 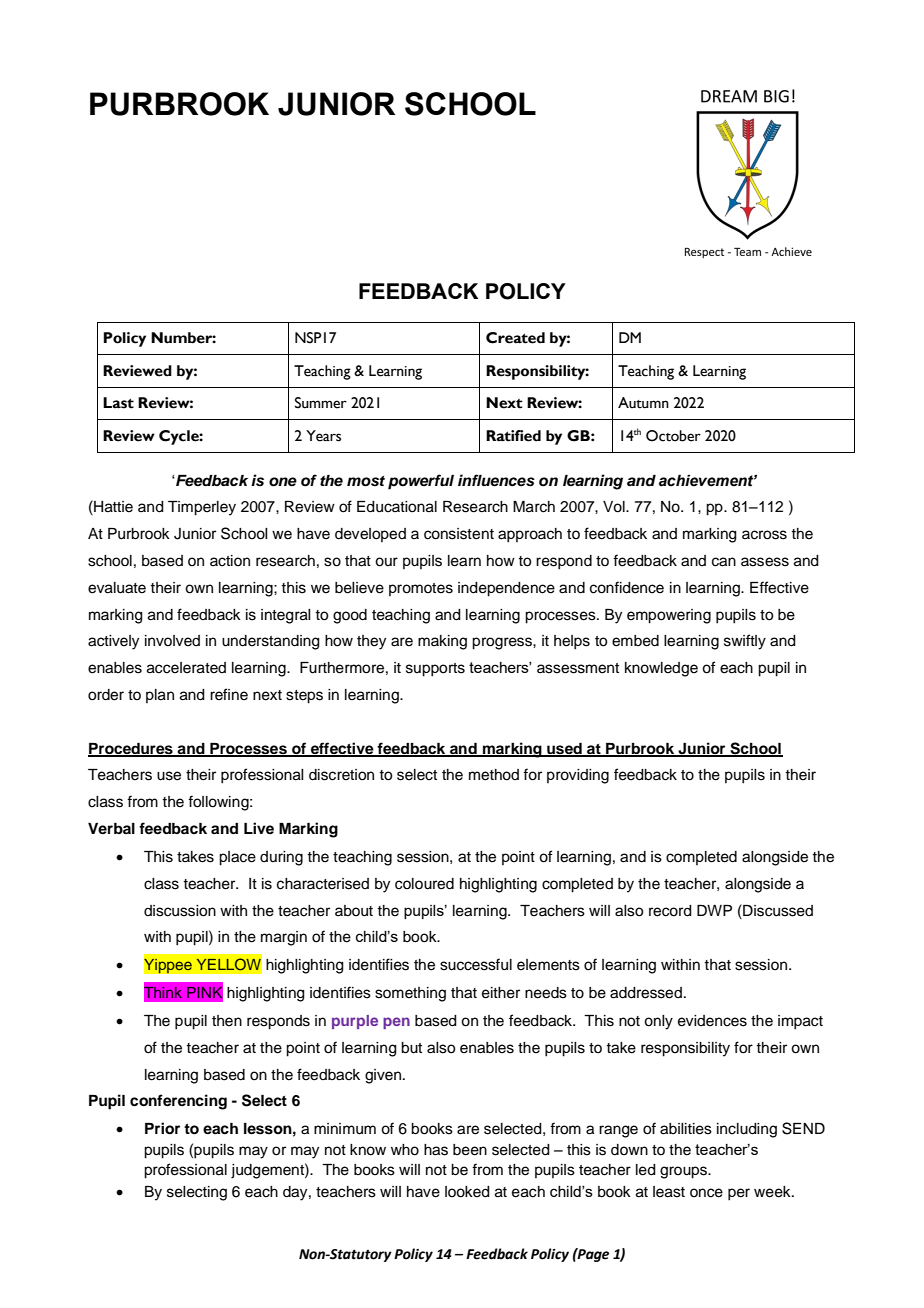 I want to click on swiftly, so click(x=745, y=642).
